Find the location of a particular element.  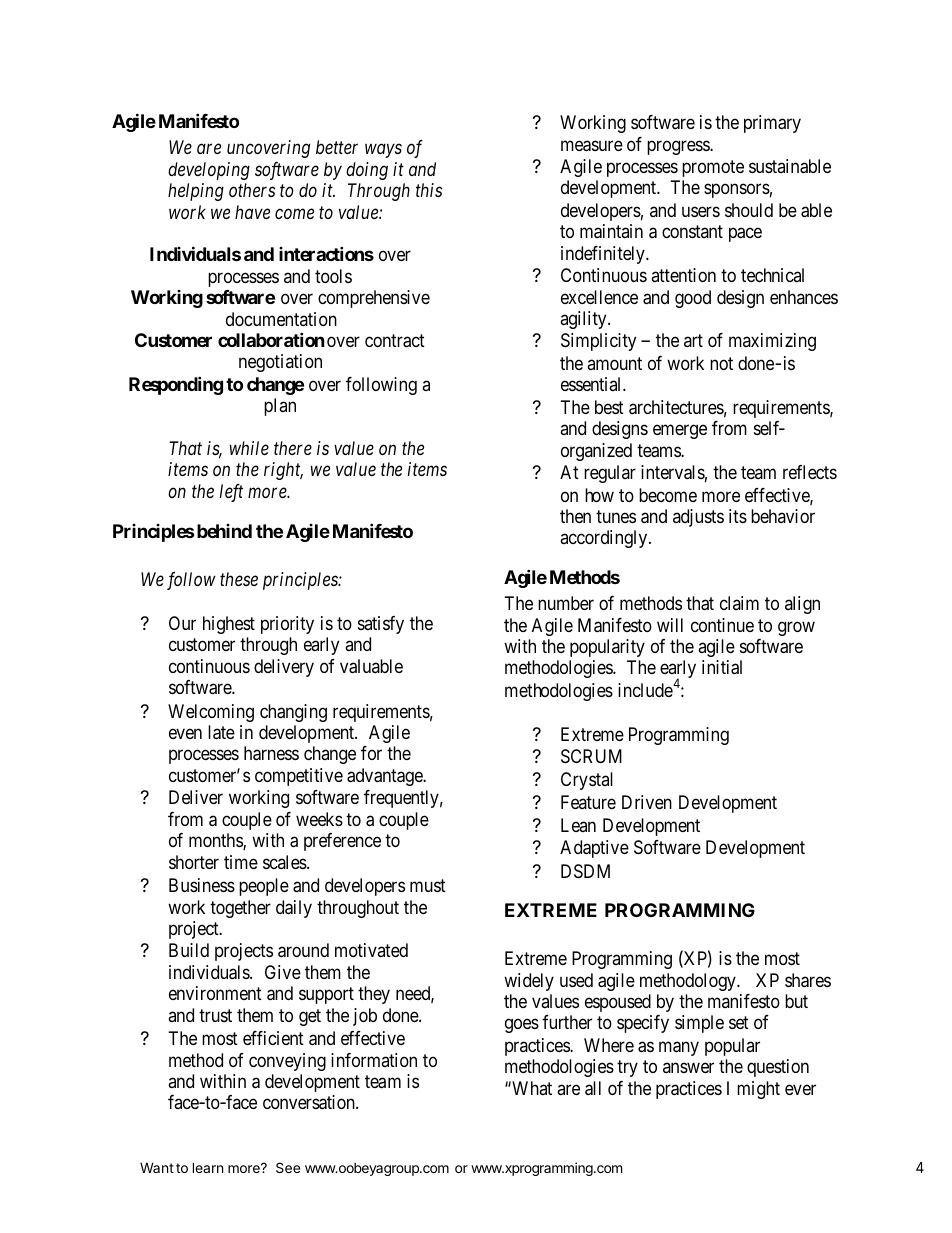

highest is located at coordinates (229, 625).
